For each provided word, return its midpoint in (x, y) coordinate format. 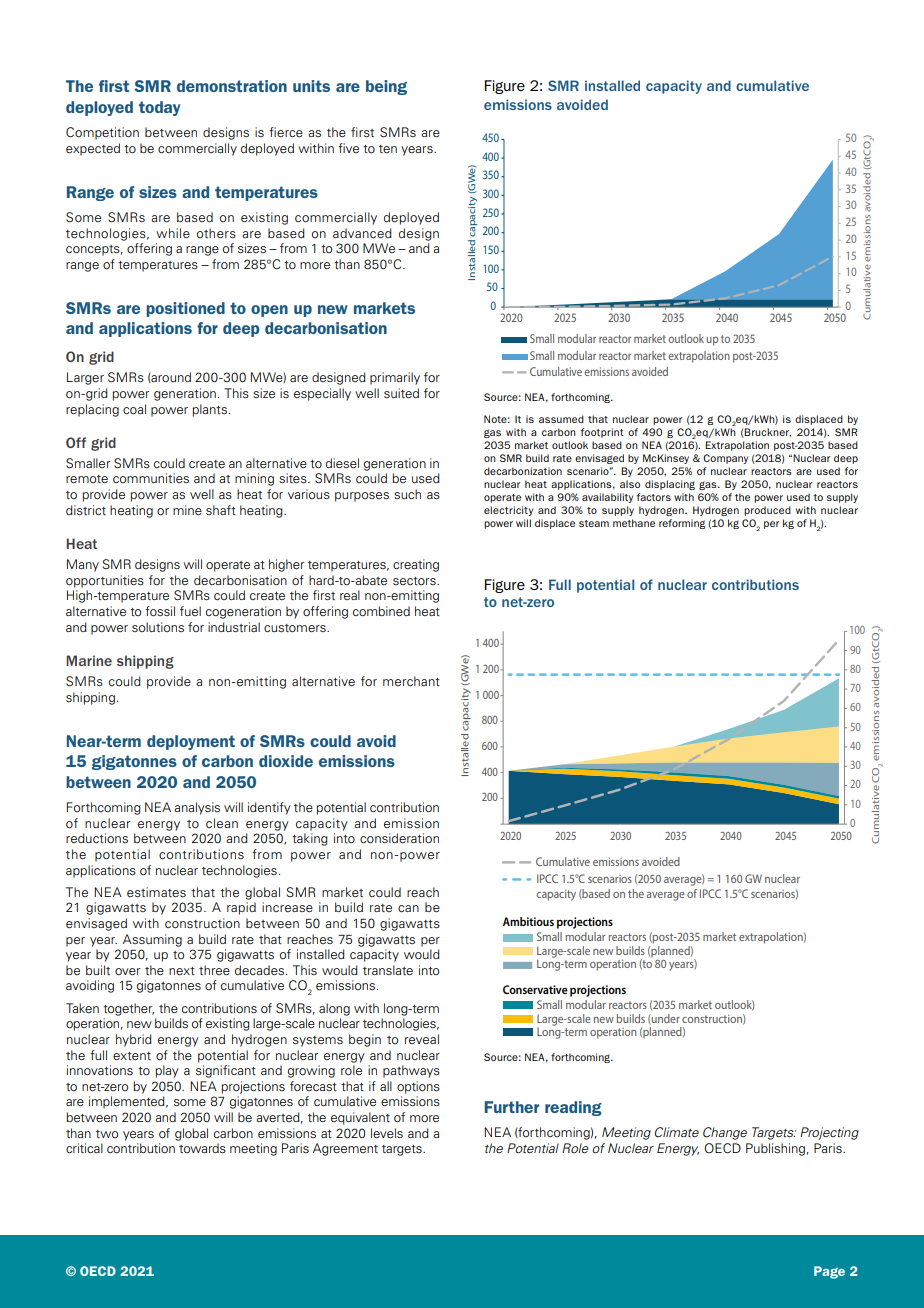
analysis (197, 808)
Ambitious (528, 921)
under (665, 1019)
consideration (399, 838)
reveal (422, 1039)
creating (416, 565)
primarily (395, 378)
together (128, 1009)
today (159, 108)
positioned (185, 309)
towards (202, 1148)
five (348, 148)
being (386, 87)
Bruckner (767, 433)
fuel (190, 611)
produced (767, 511)
